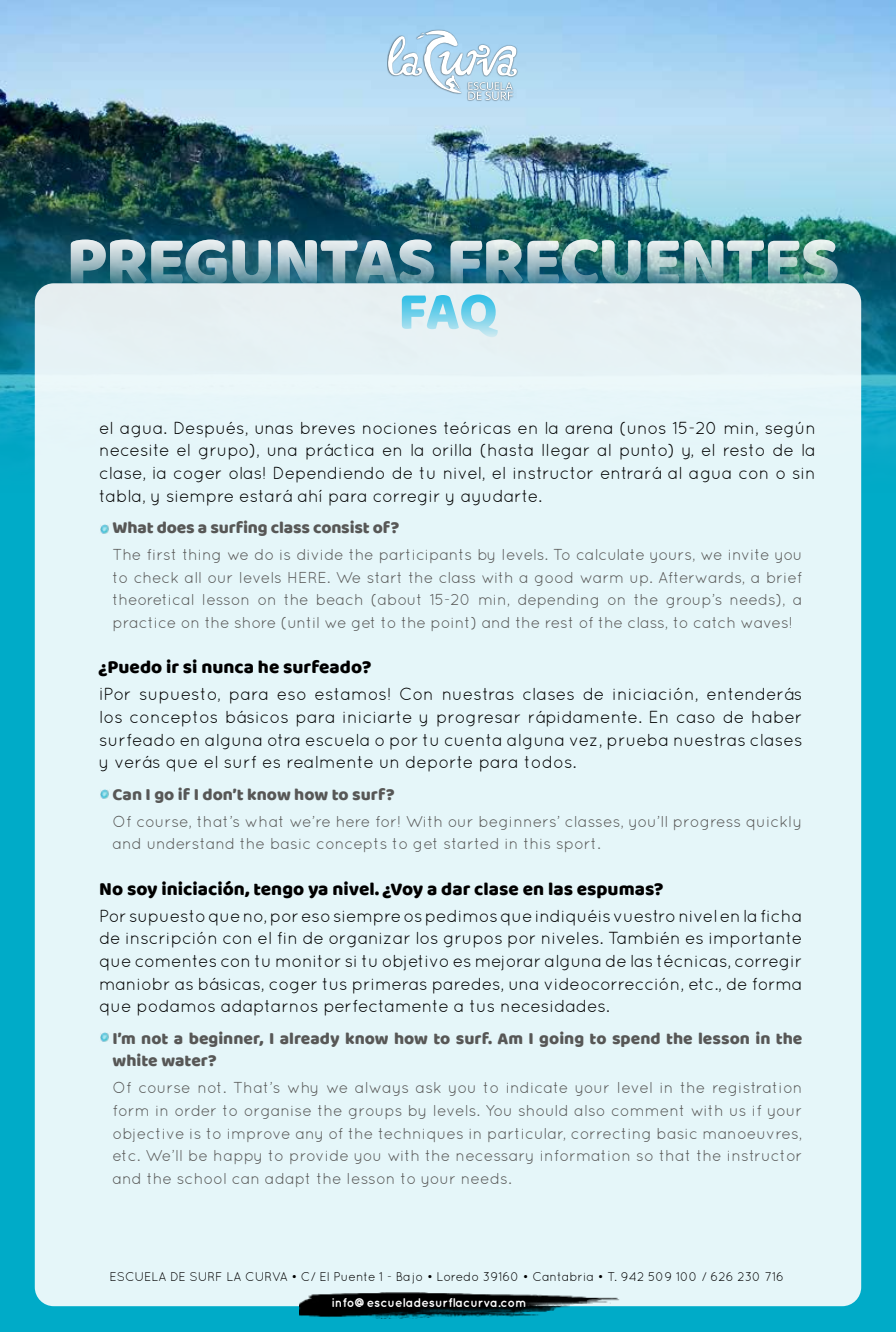 This document has height=1332, width=896. Describe the element at coordinates (237, 1157) in the document. I see `happy` at that location.
